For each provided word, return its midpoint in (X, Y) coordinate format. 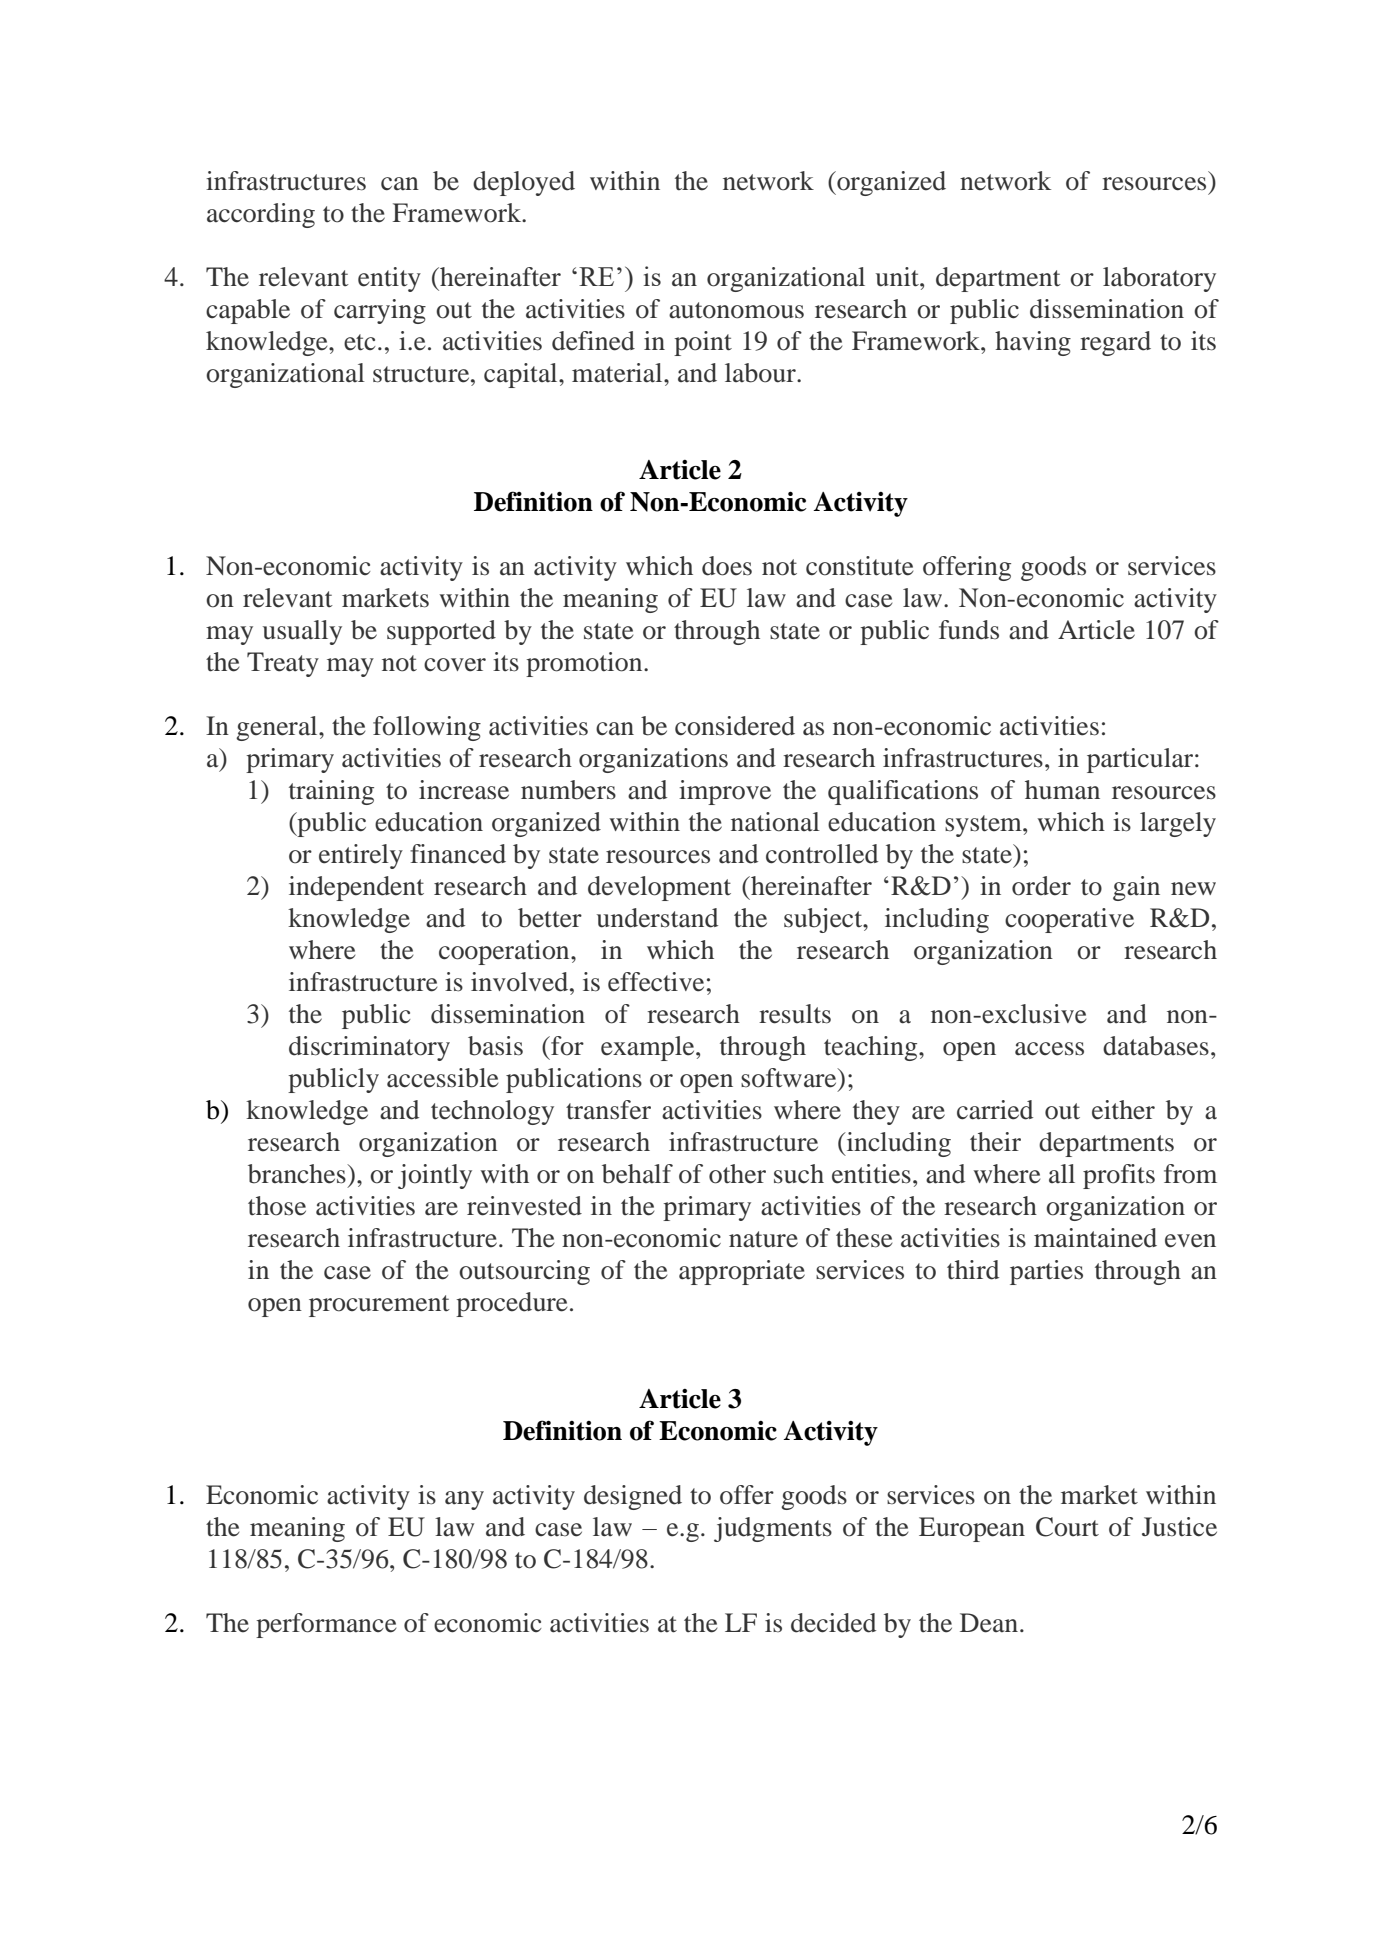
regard (1115, 343)
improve (725, 792)
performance (326, 1625)
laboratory (1159, 279)
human (1062, 790)
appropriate (742, 1272)
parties (1046, 1272)
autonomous (736, 310)
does (727, 566)
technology (492, 1112)
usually (302, 632)
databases (1156, 1046)
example (649, 1048)
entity (389, 279)
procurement (379, 1306)
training (331, 792)
